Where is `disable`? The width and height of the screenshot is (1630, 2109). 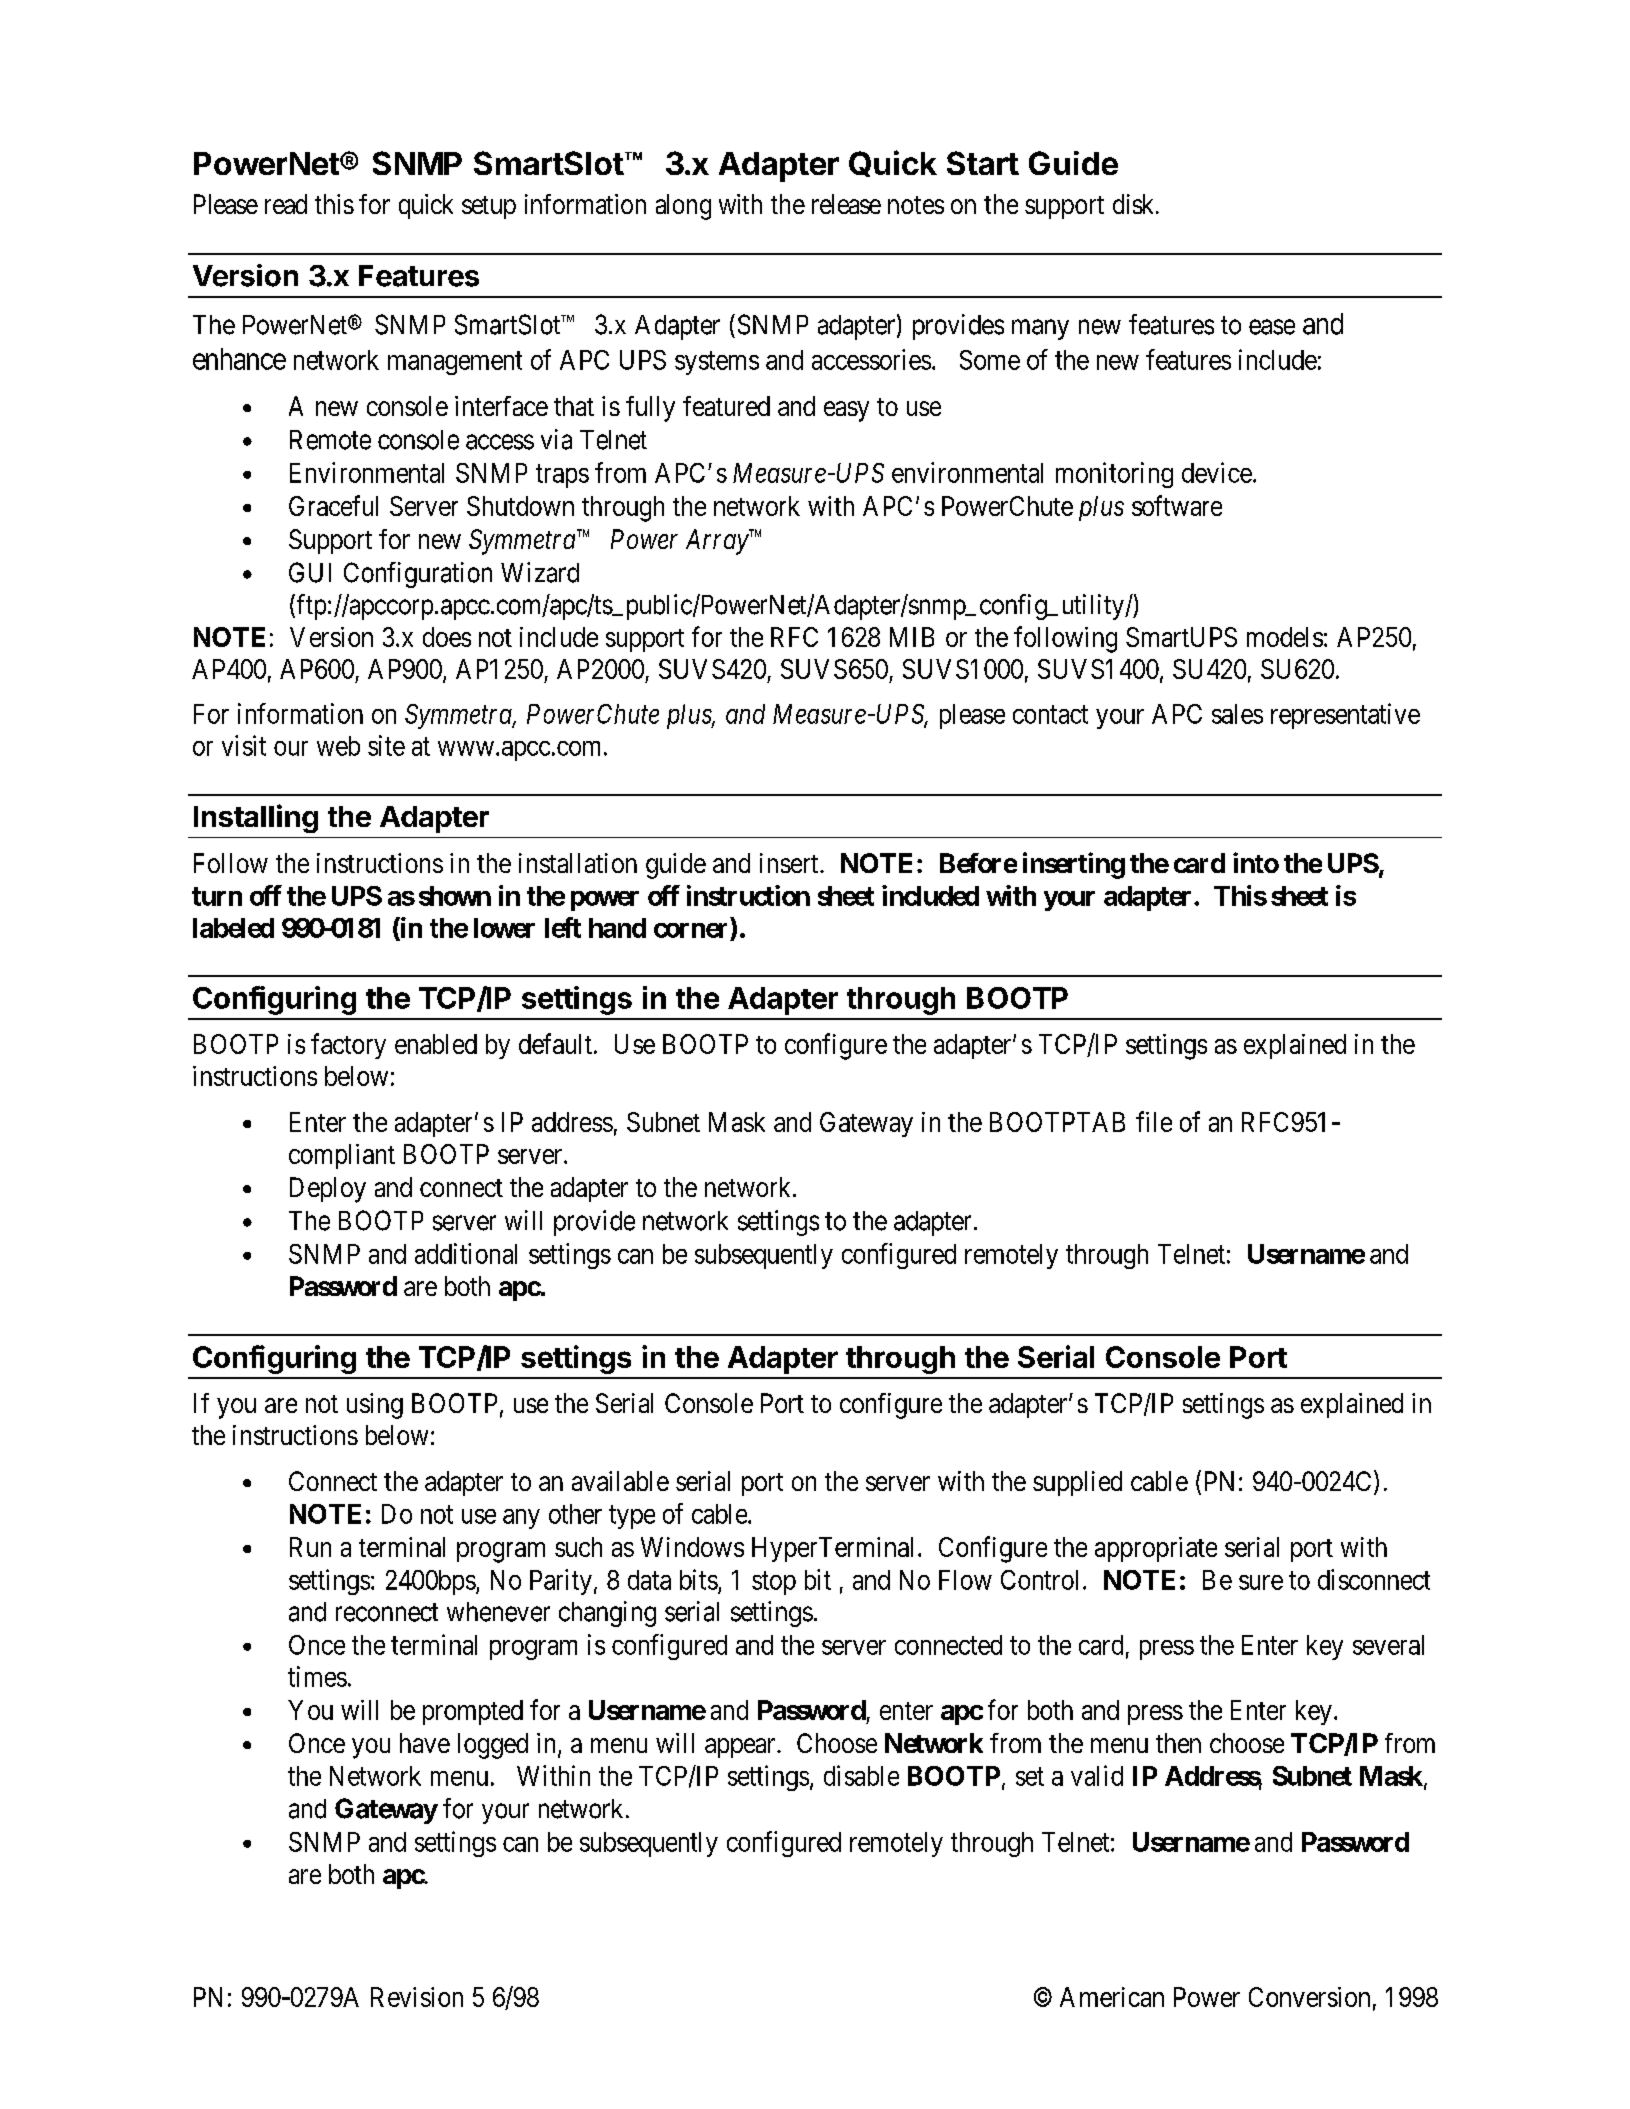 disable is located at coordinates (861, 1775).
